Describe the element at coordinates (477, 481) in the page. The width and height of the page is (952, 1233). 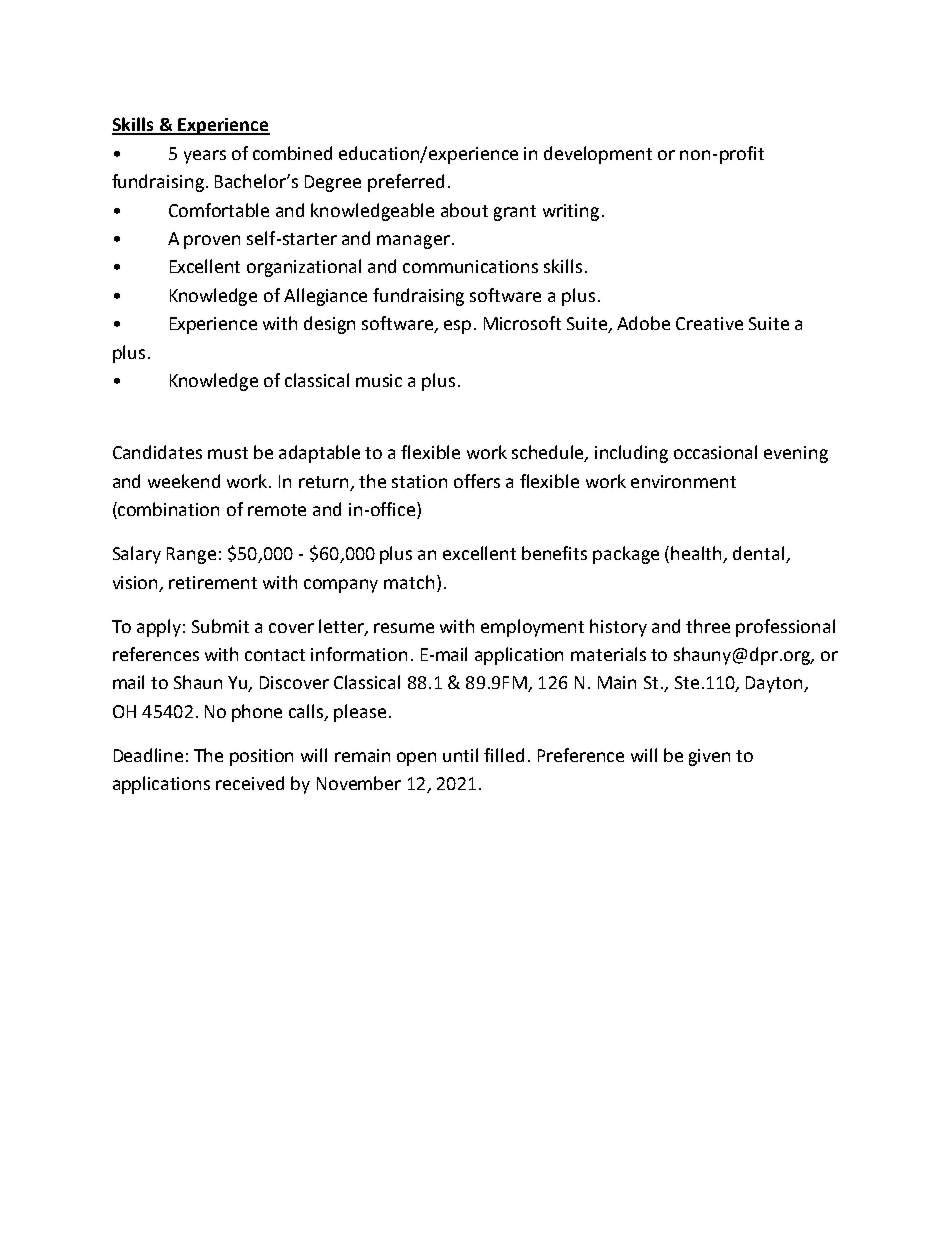
I see `offers` at that location.
